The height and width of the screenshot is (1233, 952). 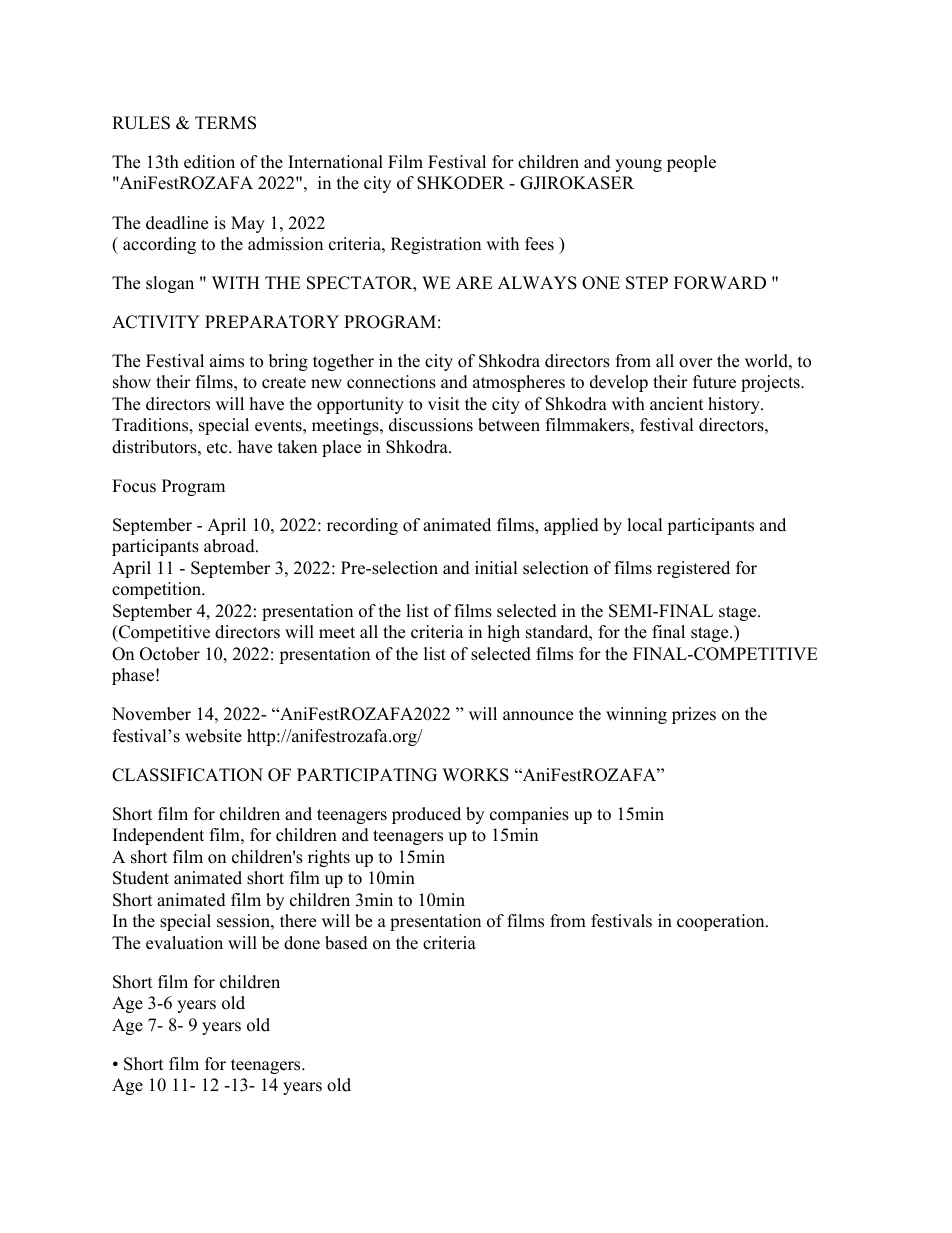 What do you see at coordinates (496, 567) in the screenshot?
I see `initial` at bounding box center [496, 567].
